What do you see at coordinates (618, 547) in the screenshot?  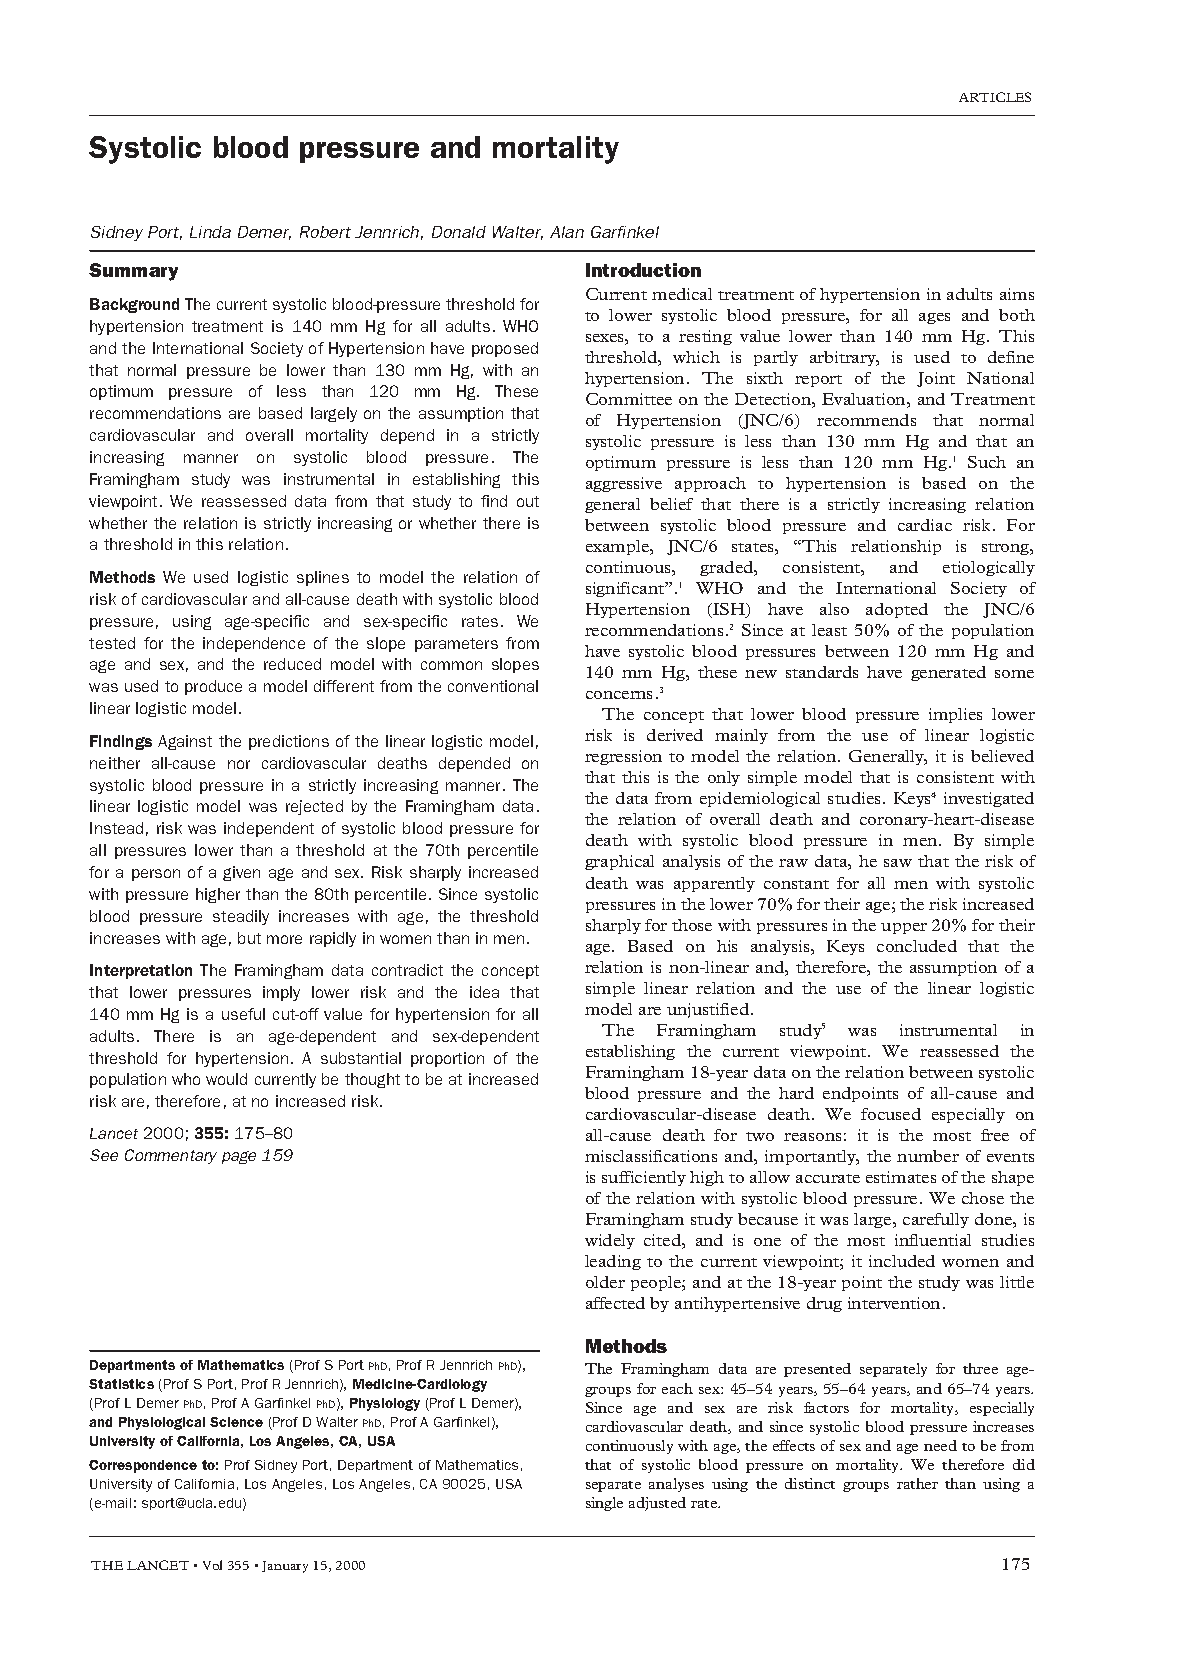 I see `example` at bounding box center [618, 547].
